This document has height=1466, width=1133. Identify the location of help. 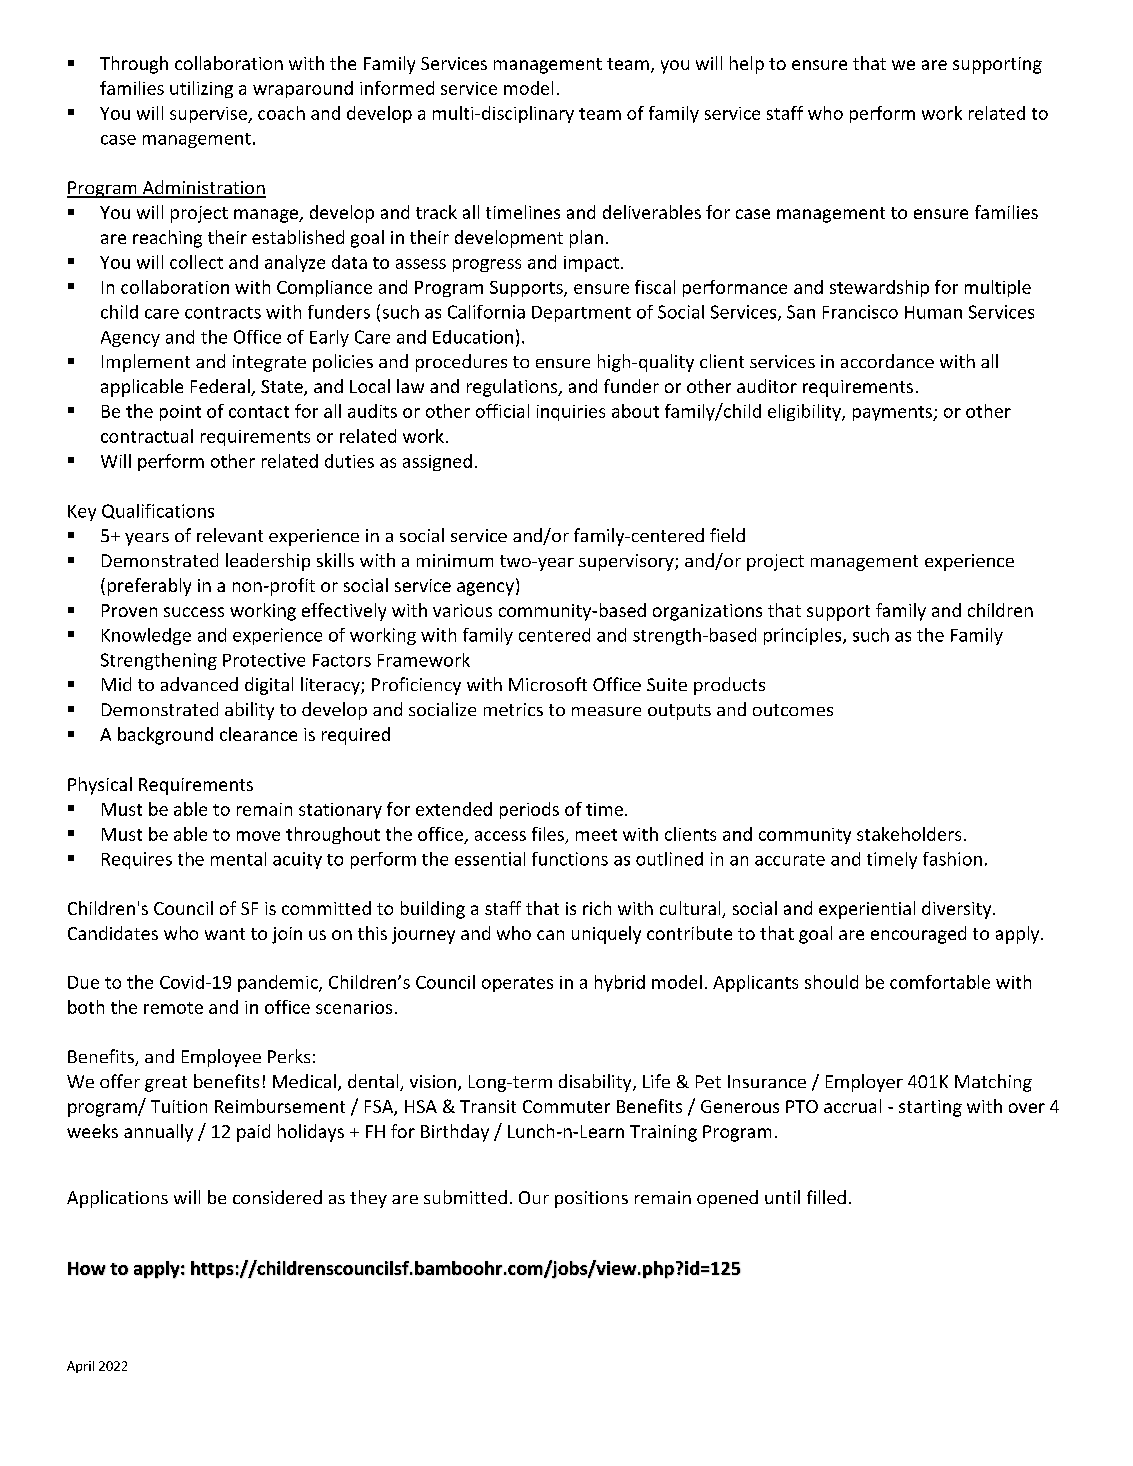
(747, 65).
